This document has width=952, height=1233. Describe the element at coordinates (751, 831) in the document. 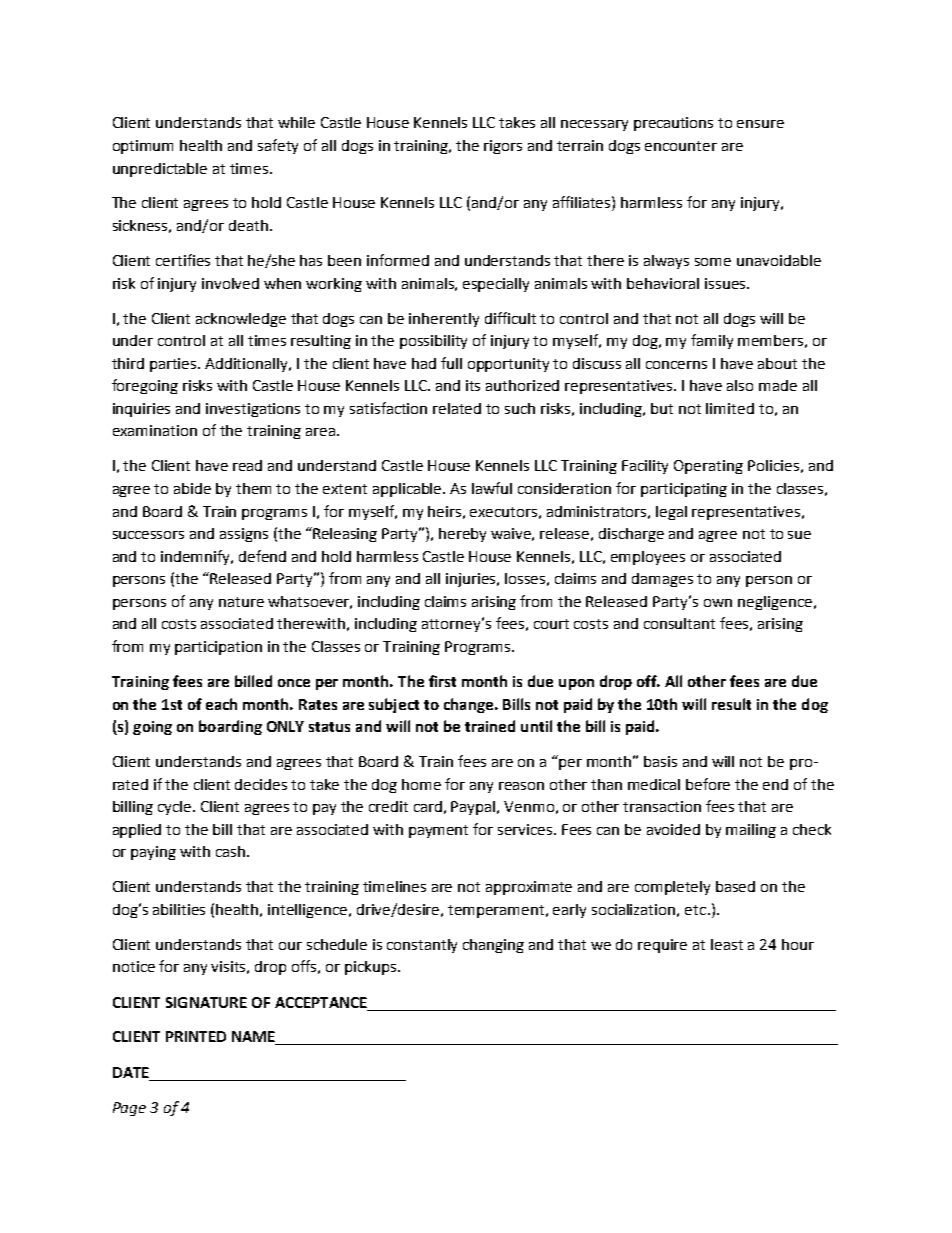

I see `mailing` at that location.
